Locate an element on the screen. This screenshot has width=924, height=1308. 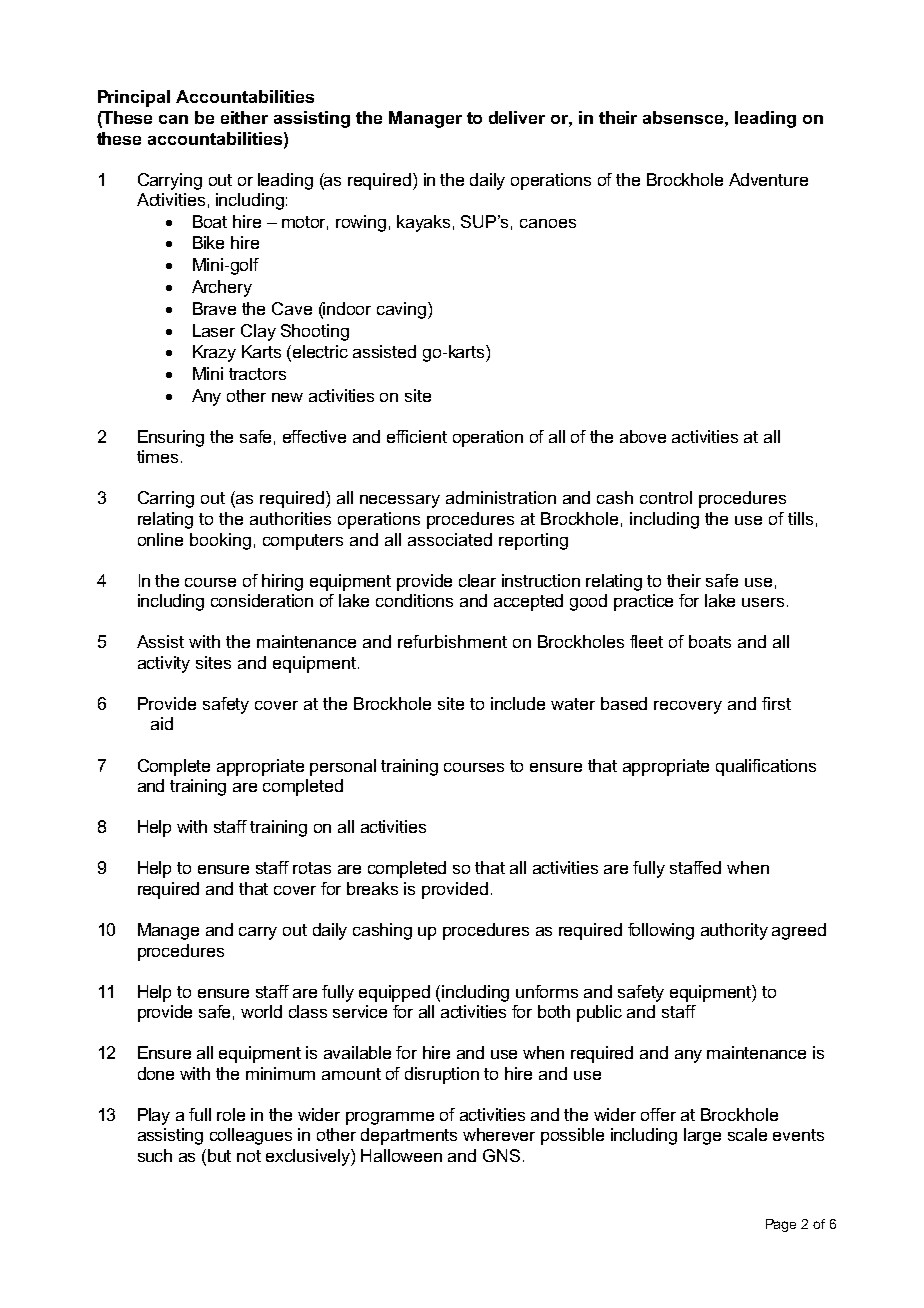
efficient is located at coordinates (417, 436).
